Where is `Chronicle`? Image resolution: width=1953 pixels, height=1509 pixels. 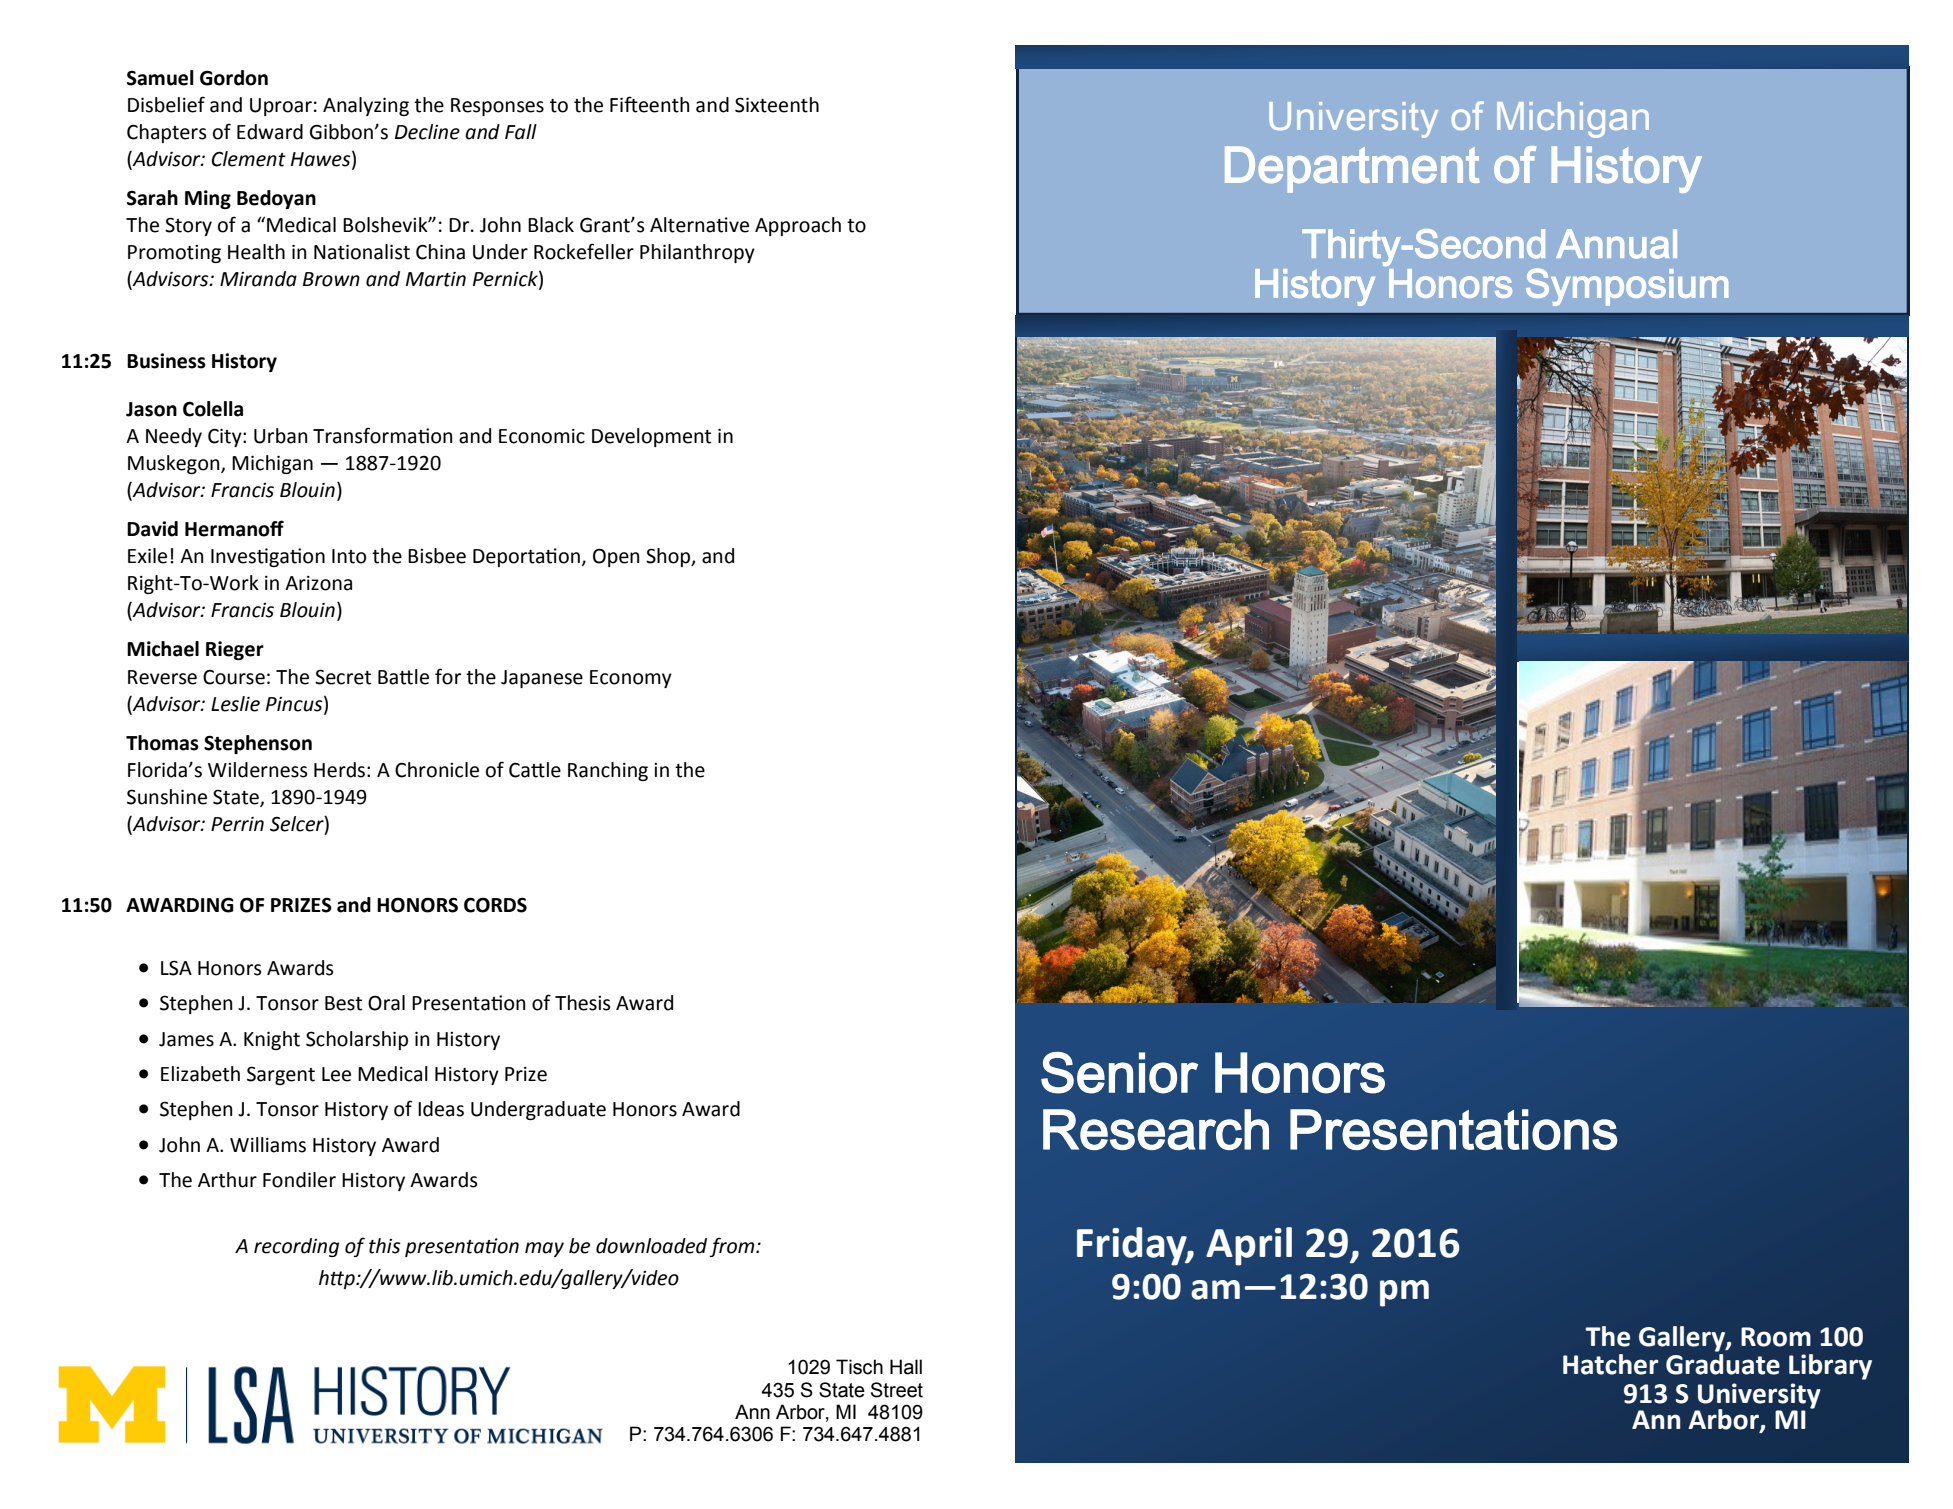
Chronicle is located at coordinates (437, 770).
